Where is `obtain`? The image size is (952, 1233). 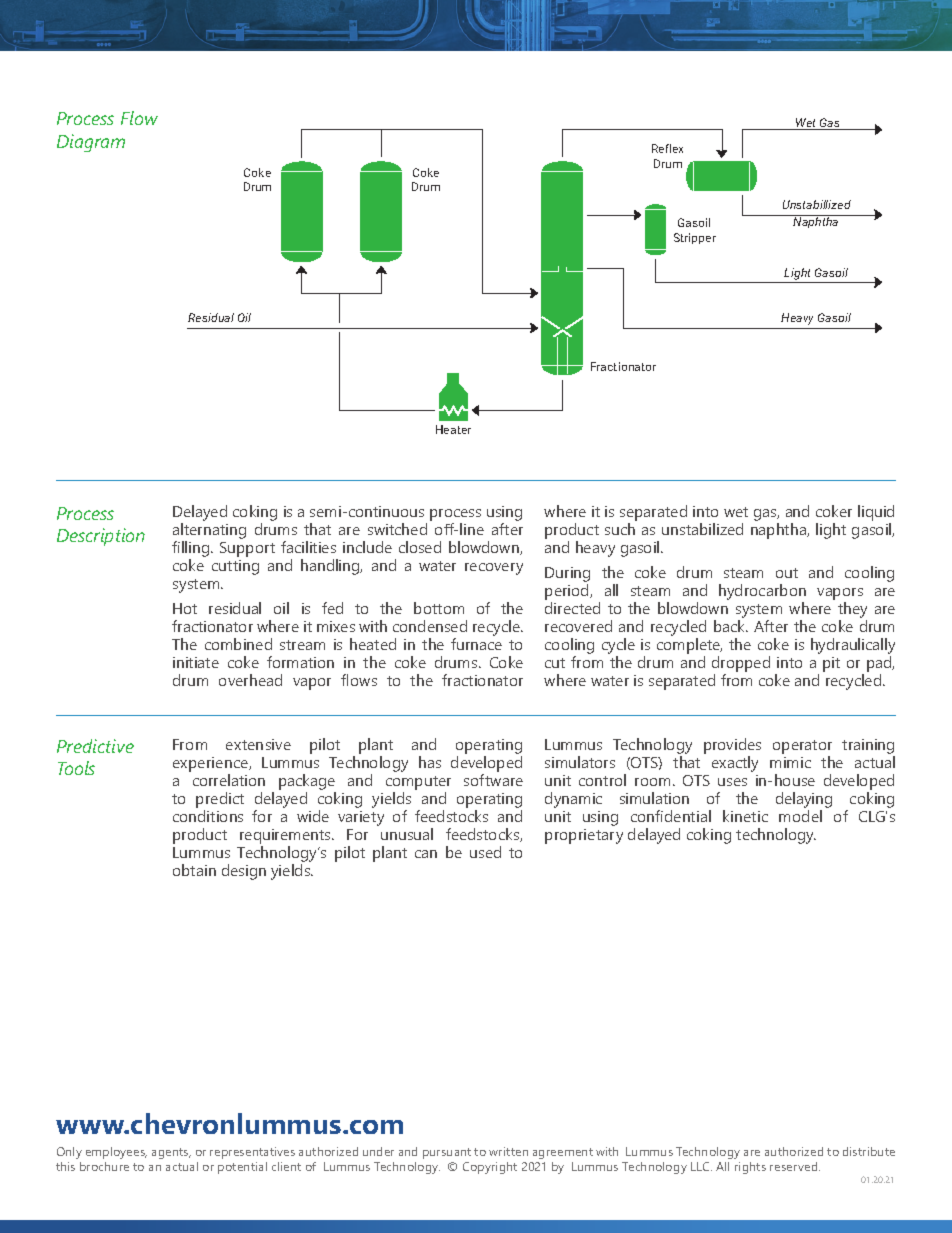 obtain is located at coordinates (194, 870).
